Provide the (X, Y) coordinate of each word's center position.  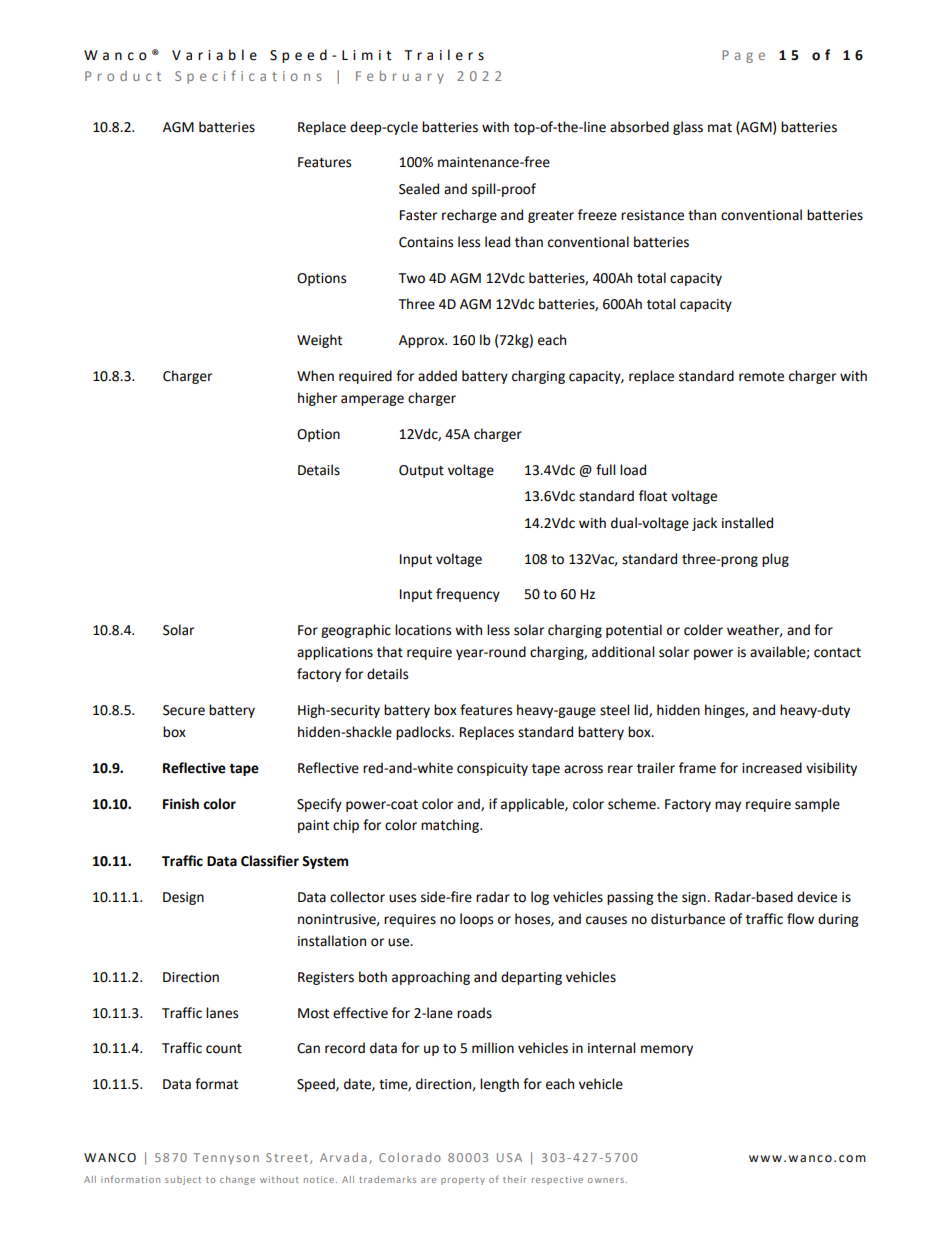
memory (667, 1050)
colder (703, 630)
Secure (184, 710)
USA (509, 1157)
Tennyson (226, 1159)
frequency (468, 595)
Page (743, 56)
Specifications (248, 77)
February (400, 77)
